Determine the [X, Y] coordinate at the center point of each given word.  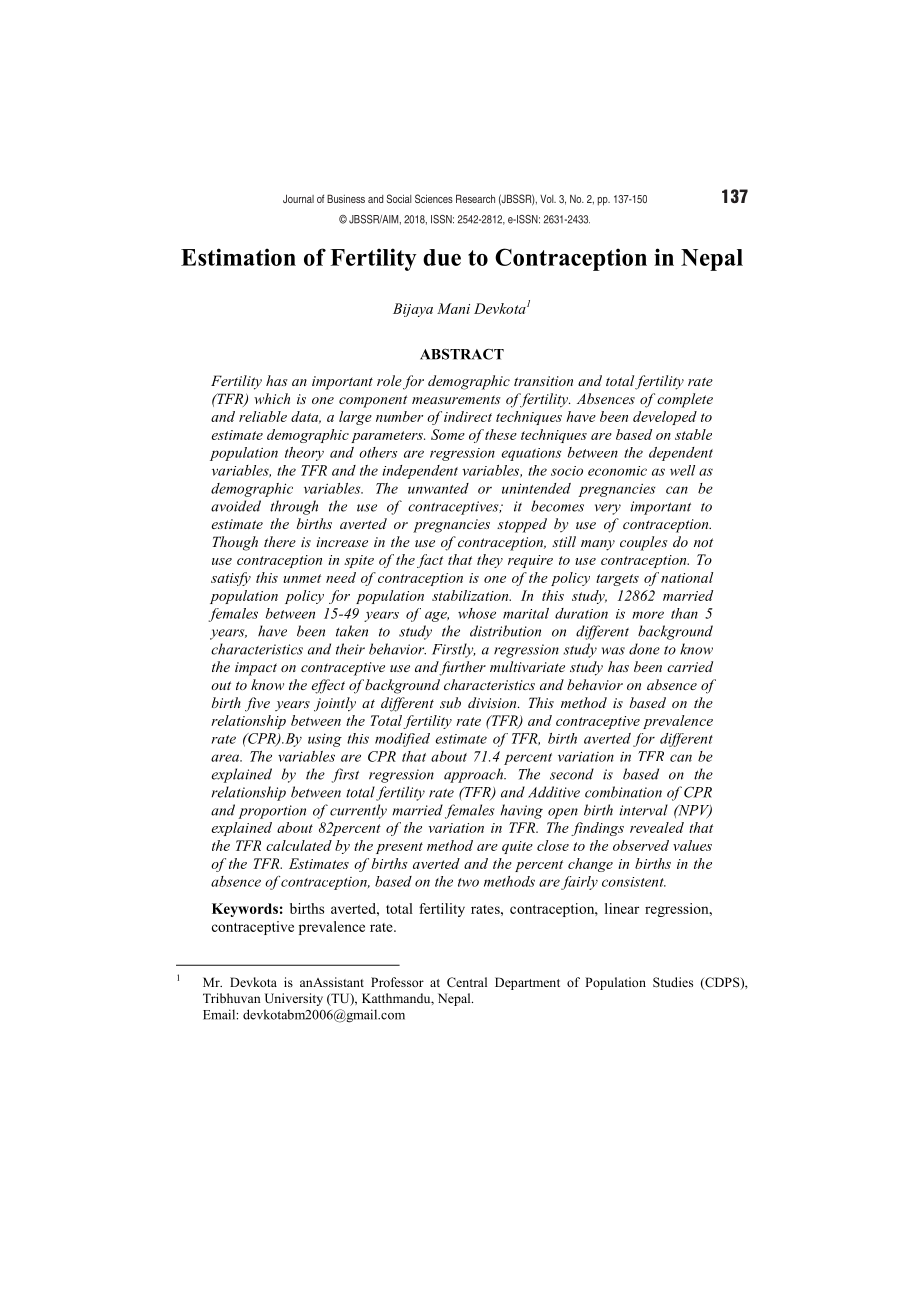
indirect [468, 416]
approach [474, 775]
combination [623, 792]
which [272, 398]
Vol [548, 199]
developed [665, 418]
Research [475, 198]
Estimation [238, 257]
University [294, 999]
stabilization [471, 595]
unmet [302, 578]
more [648, 615]
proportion [272, 812]
